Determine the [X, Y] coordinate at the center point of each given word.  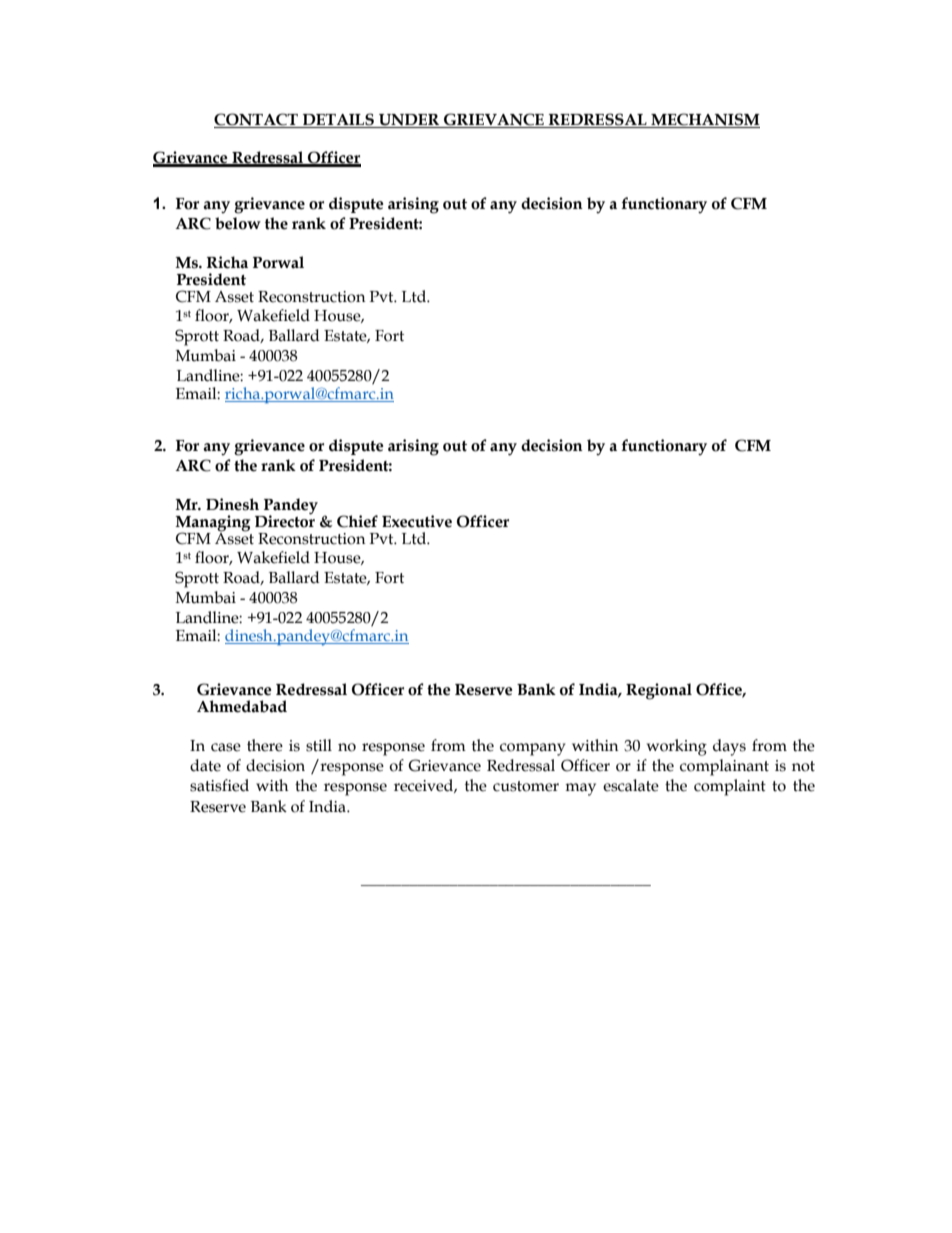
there [265, 745]
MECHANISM [705, 119]
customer [526, 786]
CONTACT [256, 119]
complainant [724, 767]
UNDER [409, 120]
